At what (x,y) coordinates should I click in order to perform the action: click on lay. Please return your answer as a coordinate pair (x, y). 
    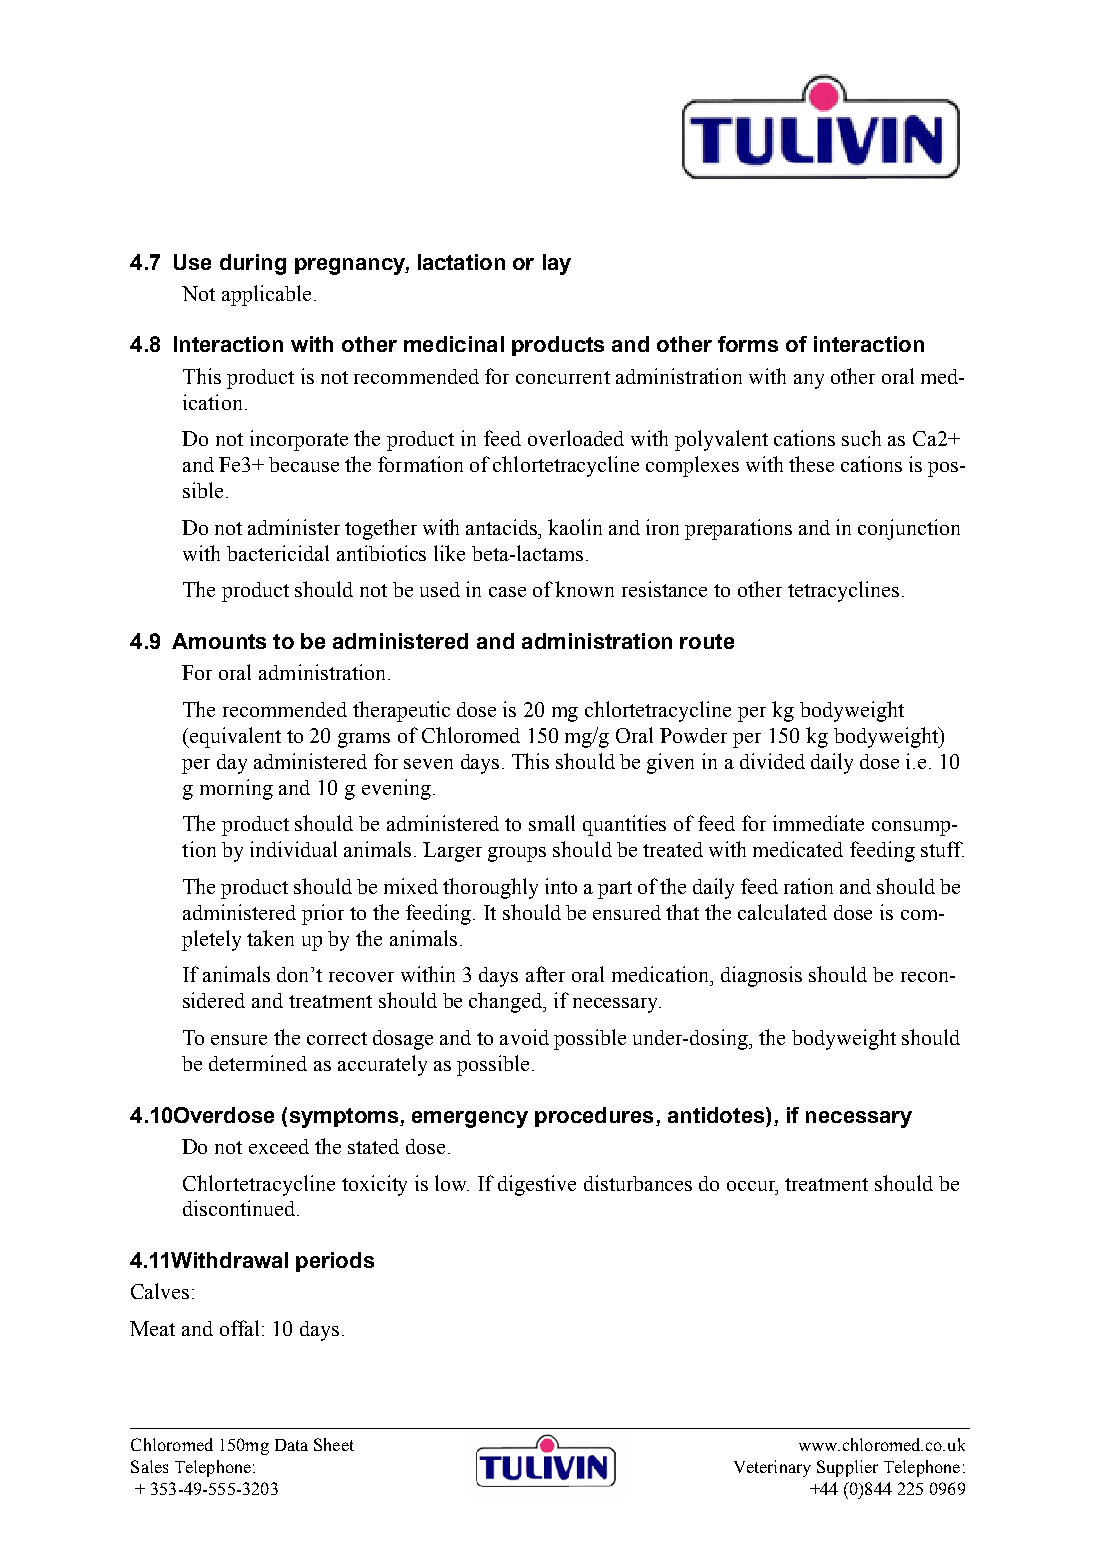
    Looking at the image, I should click on (557, 264).
